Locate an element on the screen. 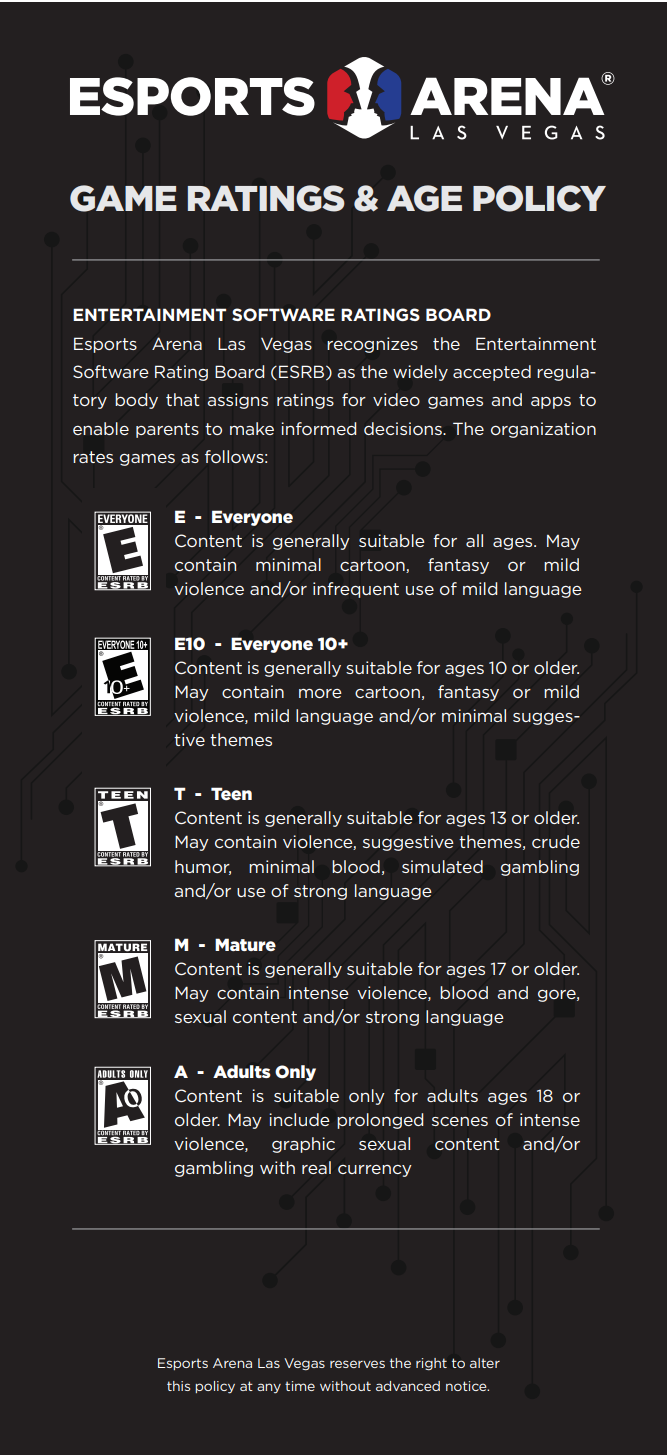  humor is located at coordinates (203, 867).
